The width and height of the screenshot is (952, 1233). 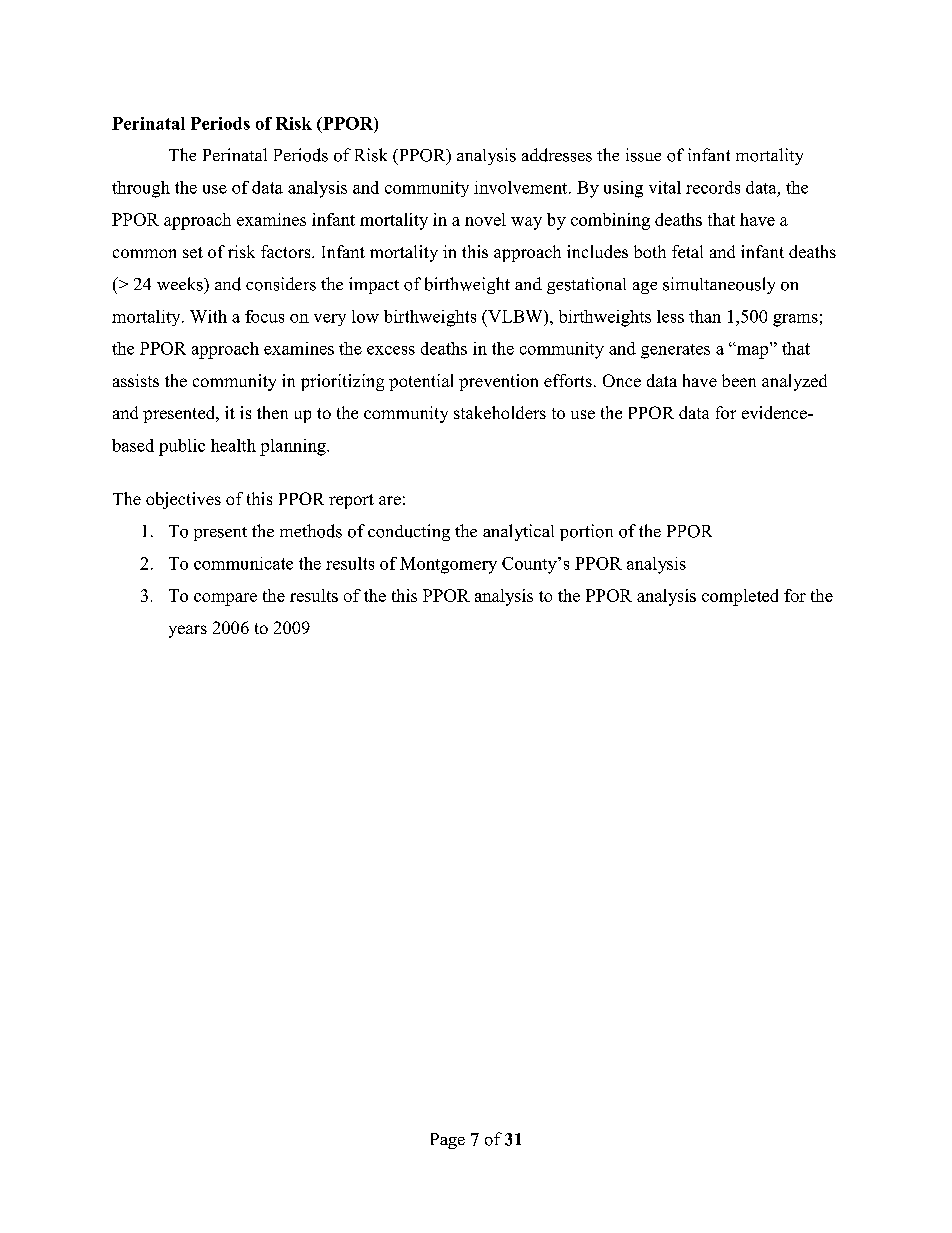 What do you see at coordinates (485, 219) in the screenshot?
I see `novel` at bounding box center [485, 219].
